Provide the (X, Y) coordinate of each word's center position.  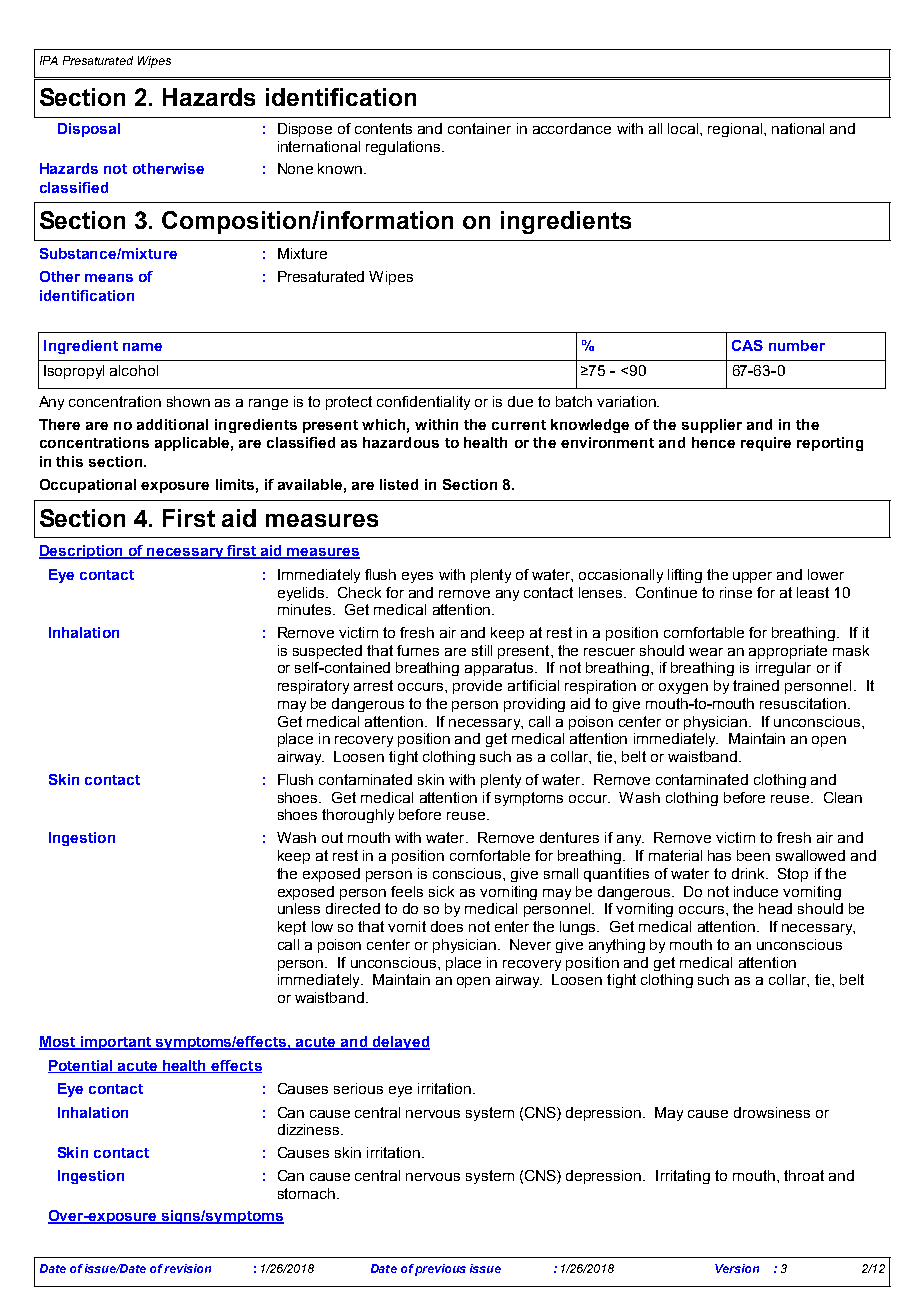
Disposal (89, 130)
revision (187, 1268)
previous (440, 1270)
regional (736, 130)
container (479, 128)
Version (737, 1268)
